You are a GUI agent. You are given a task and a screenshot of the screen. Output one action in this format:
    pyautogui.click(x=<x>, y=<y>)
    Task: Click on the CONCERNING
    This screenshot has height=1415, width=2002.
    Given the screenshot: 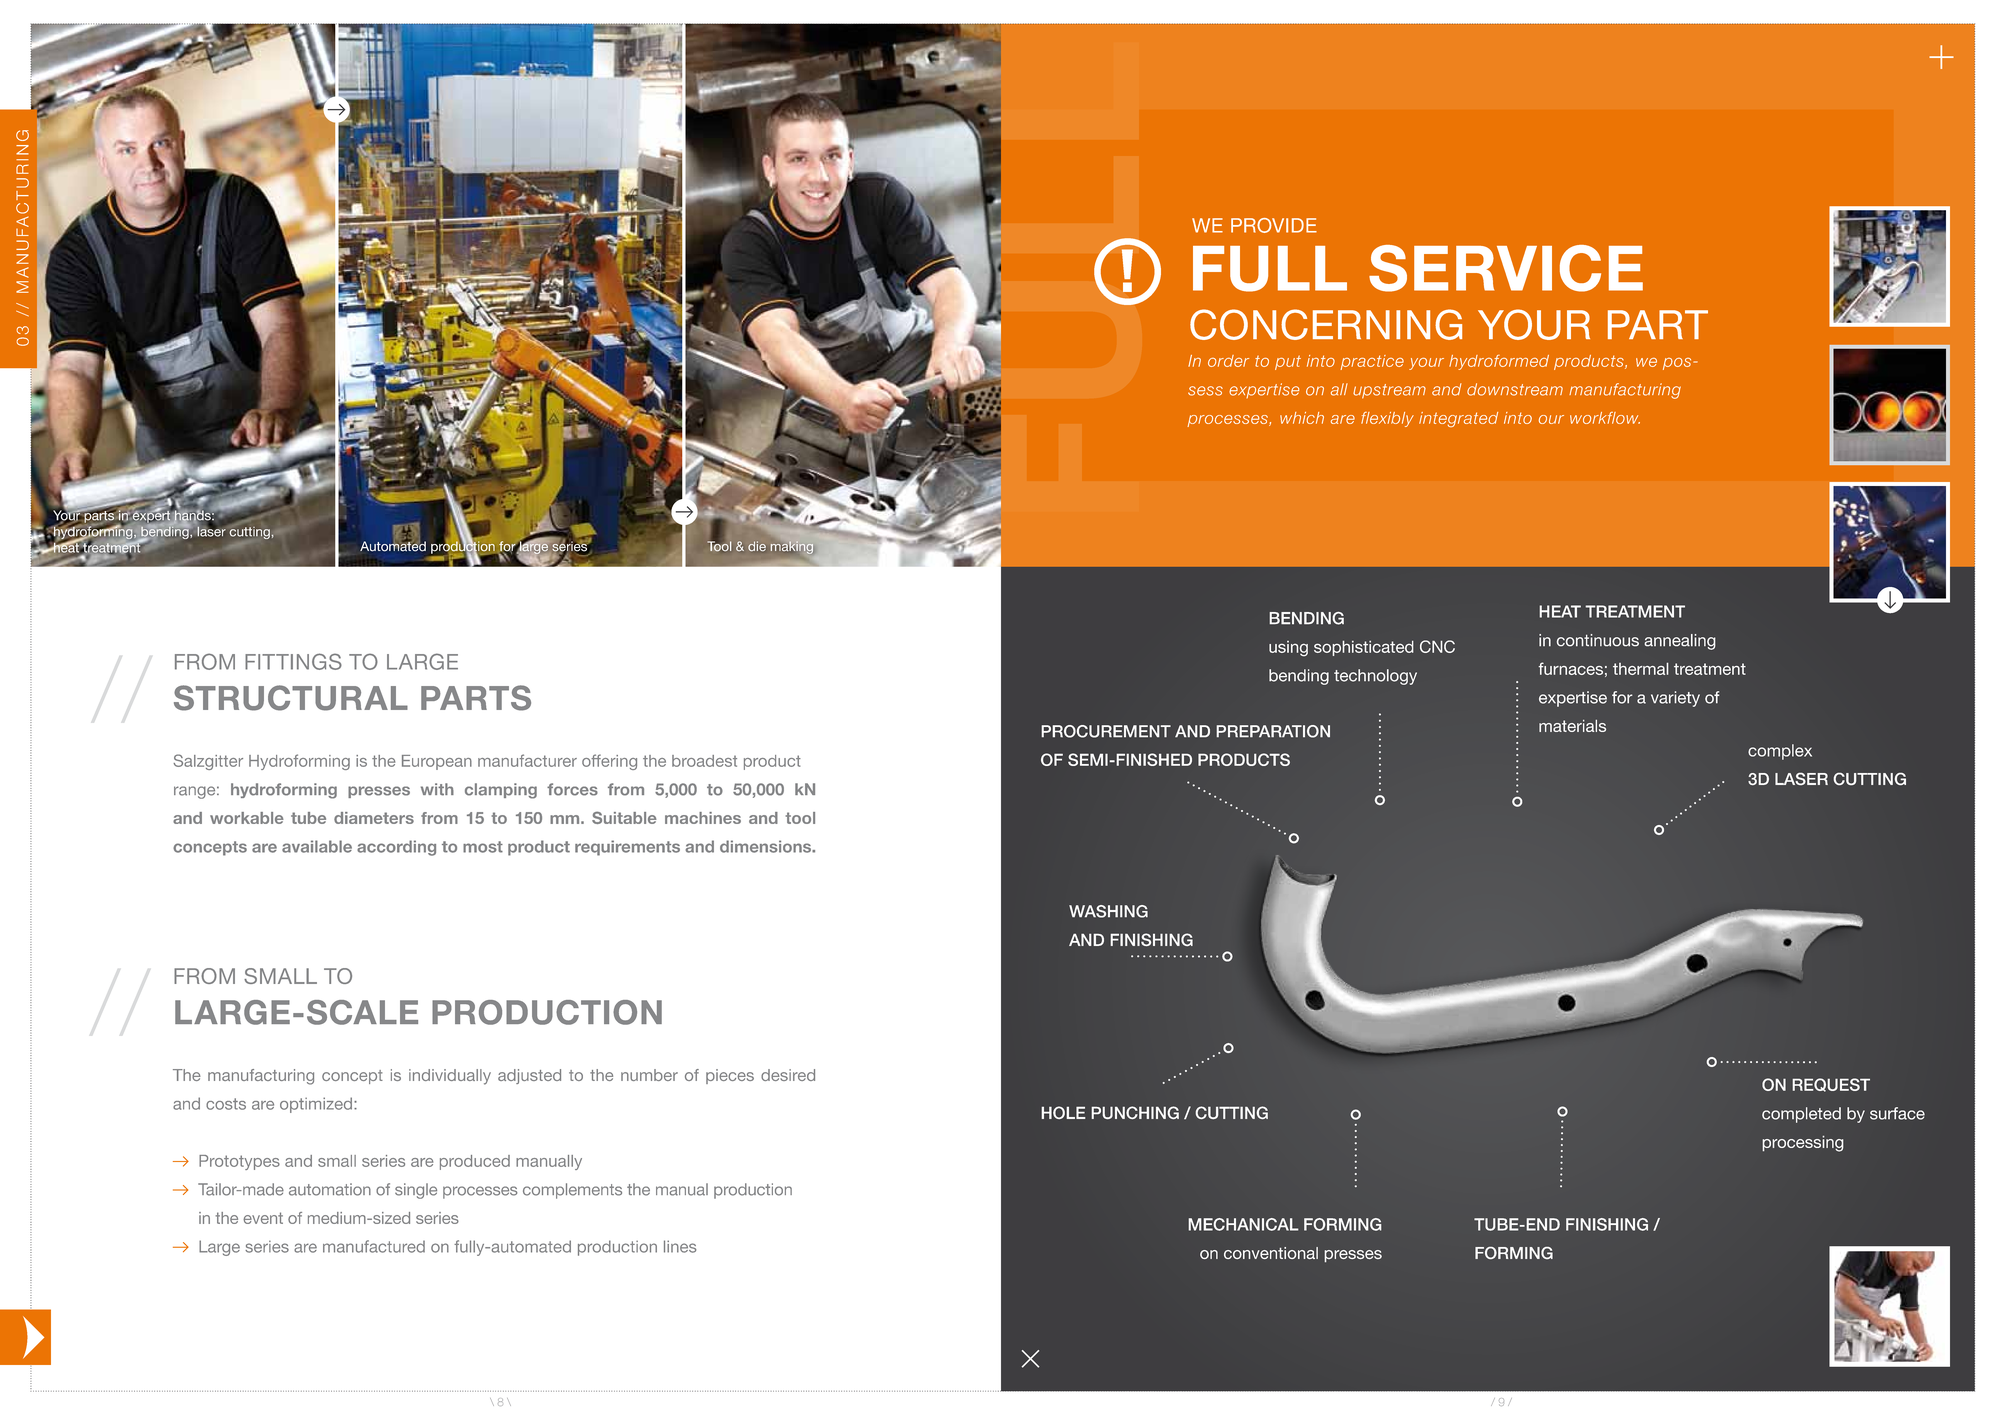 What is the action you would take?
    pyautogui.click(x=1326, y=324)
